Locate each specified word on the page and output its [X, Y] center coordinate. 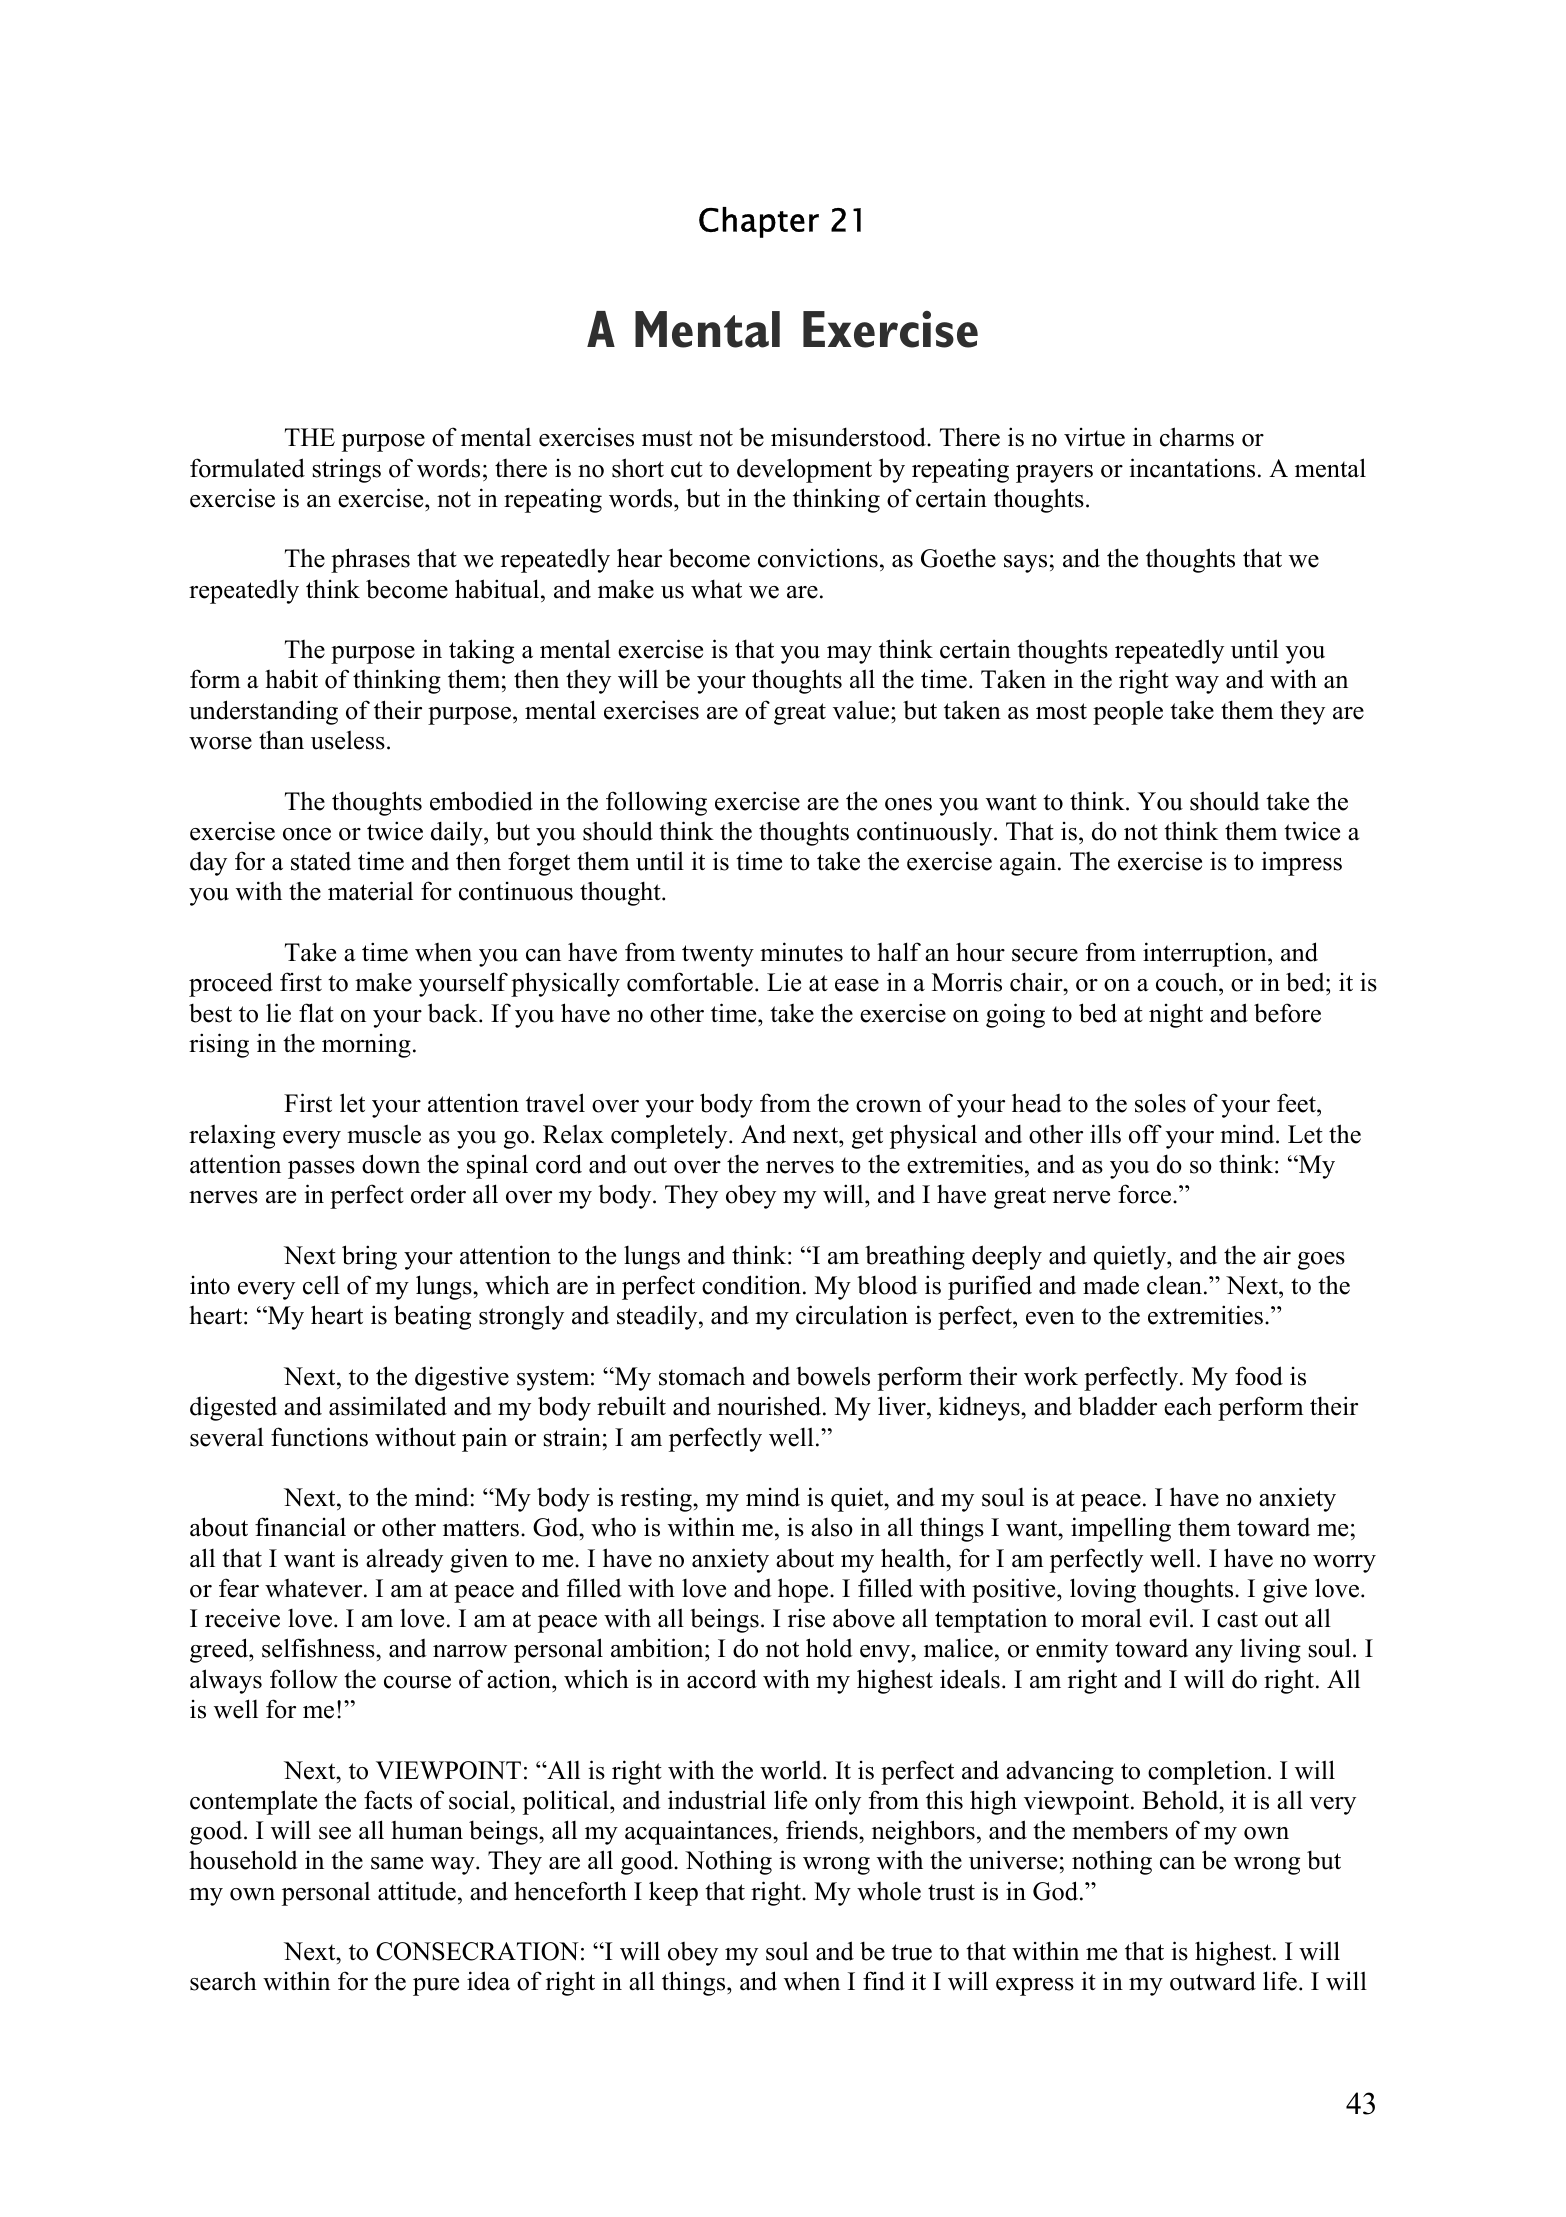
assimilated [388, 1406]
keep [673, 1893]
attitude [417, 1891]
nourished [769, 1406]
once [307, 834]
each [1188, 1406]
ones [908, 804]
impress [1301, 863]
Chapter [759, 222]
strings [347, 470]
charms [1197, 437]
